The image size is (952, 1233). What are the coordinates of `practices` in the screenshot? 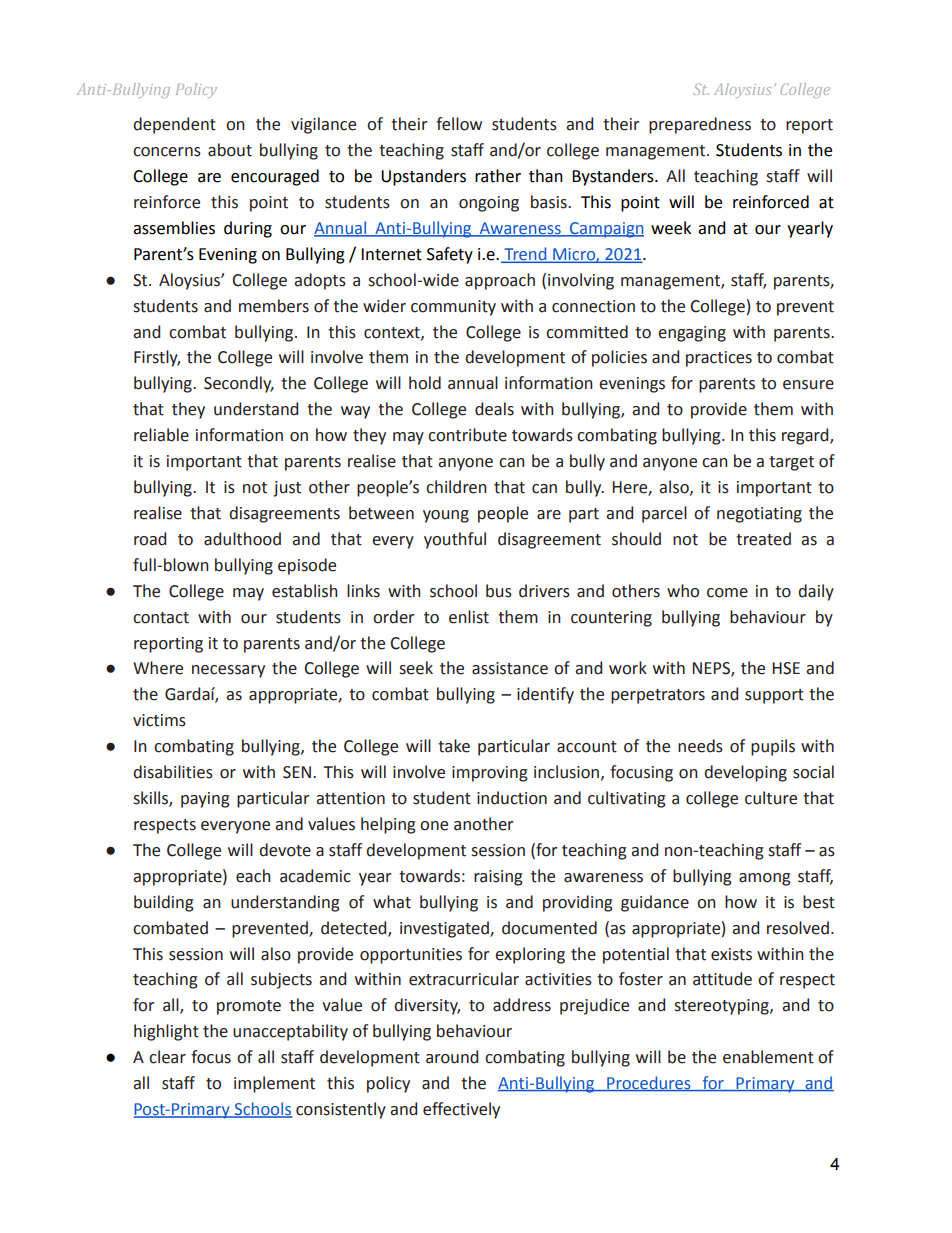 It's located at (719, 359).
